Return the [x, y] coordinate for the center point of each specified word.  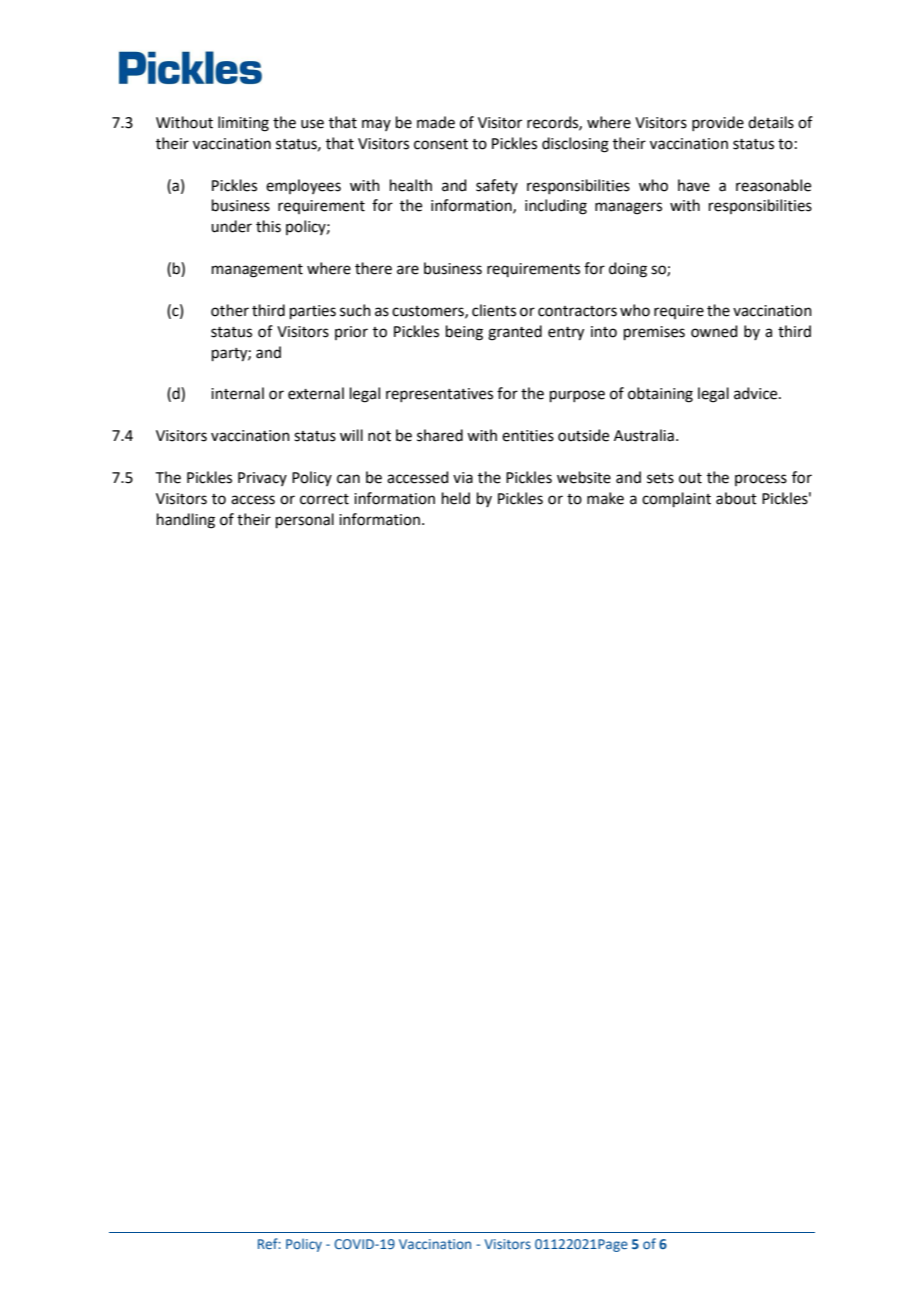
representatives [439, 395]
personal [305, 520]
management [257, 271]
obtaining [660, 395]
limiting [243, 124]
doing [628, 270]
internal [237, 393]
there [373, 268]
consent [441, 144]
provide [718, 123]
